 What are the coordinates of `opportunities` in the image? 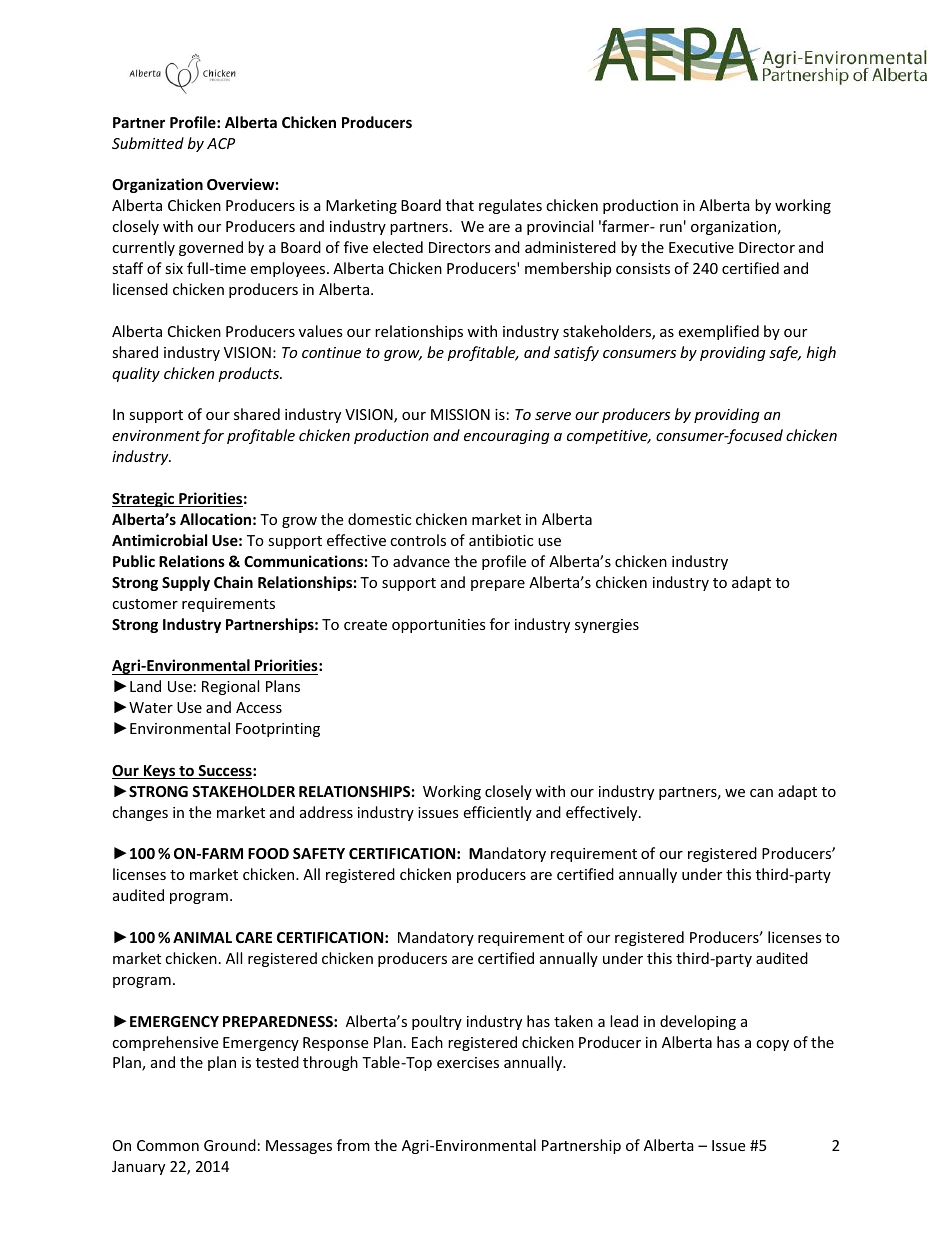 It's located at (439, 626).
